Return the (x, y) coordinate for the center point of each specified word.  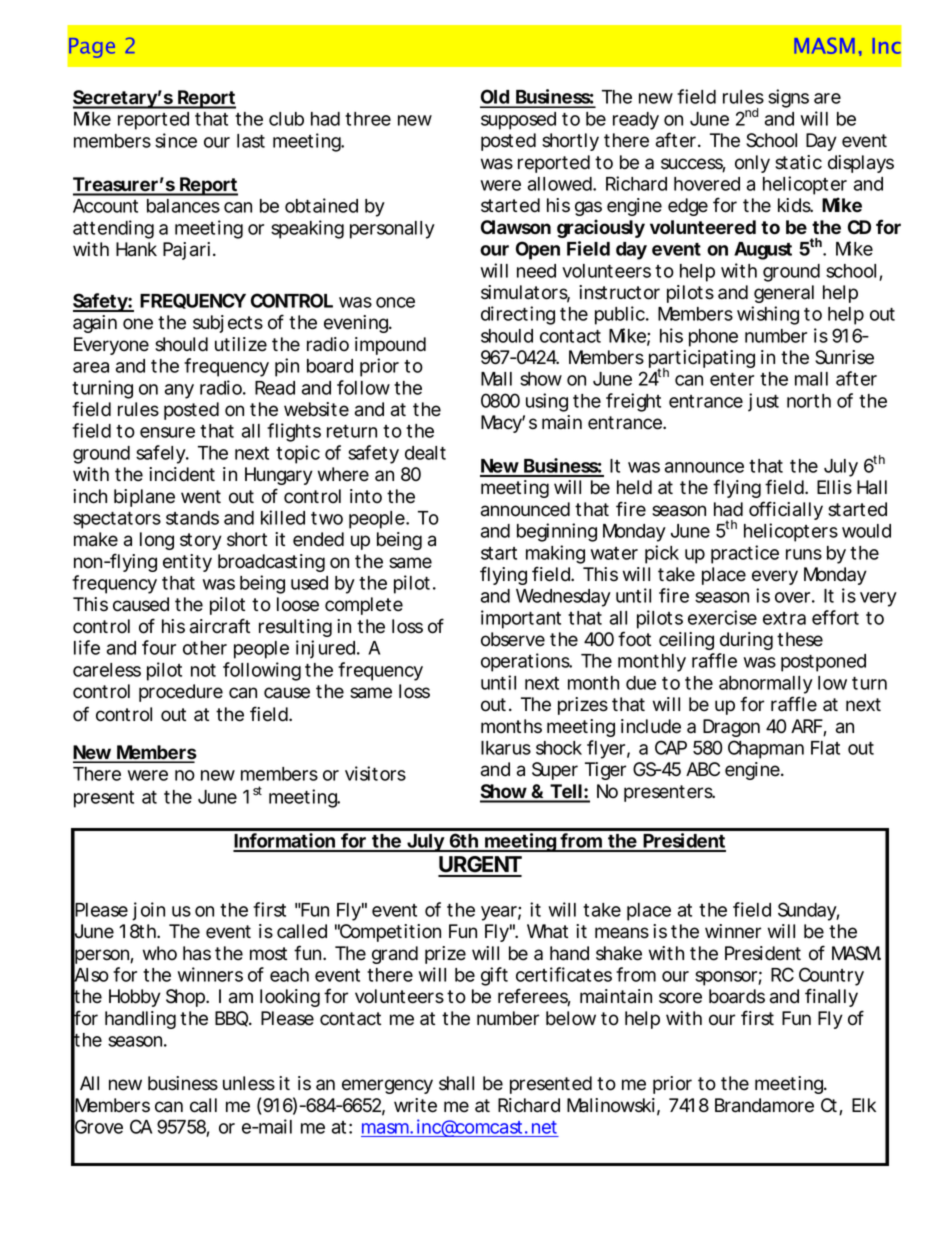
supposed (518, 121)
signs (788, 98)
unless (249, 1083)
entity (187, 563)
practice (745, 554)
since (176, 140)
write (415, 1105)
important (521, 619)
